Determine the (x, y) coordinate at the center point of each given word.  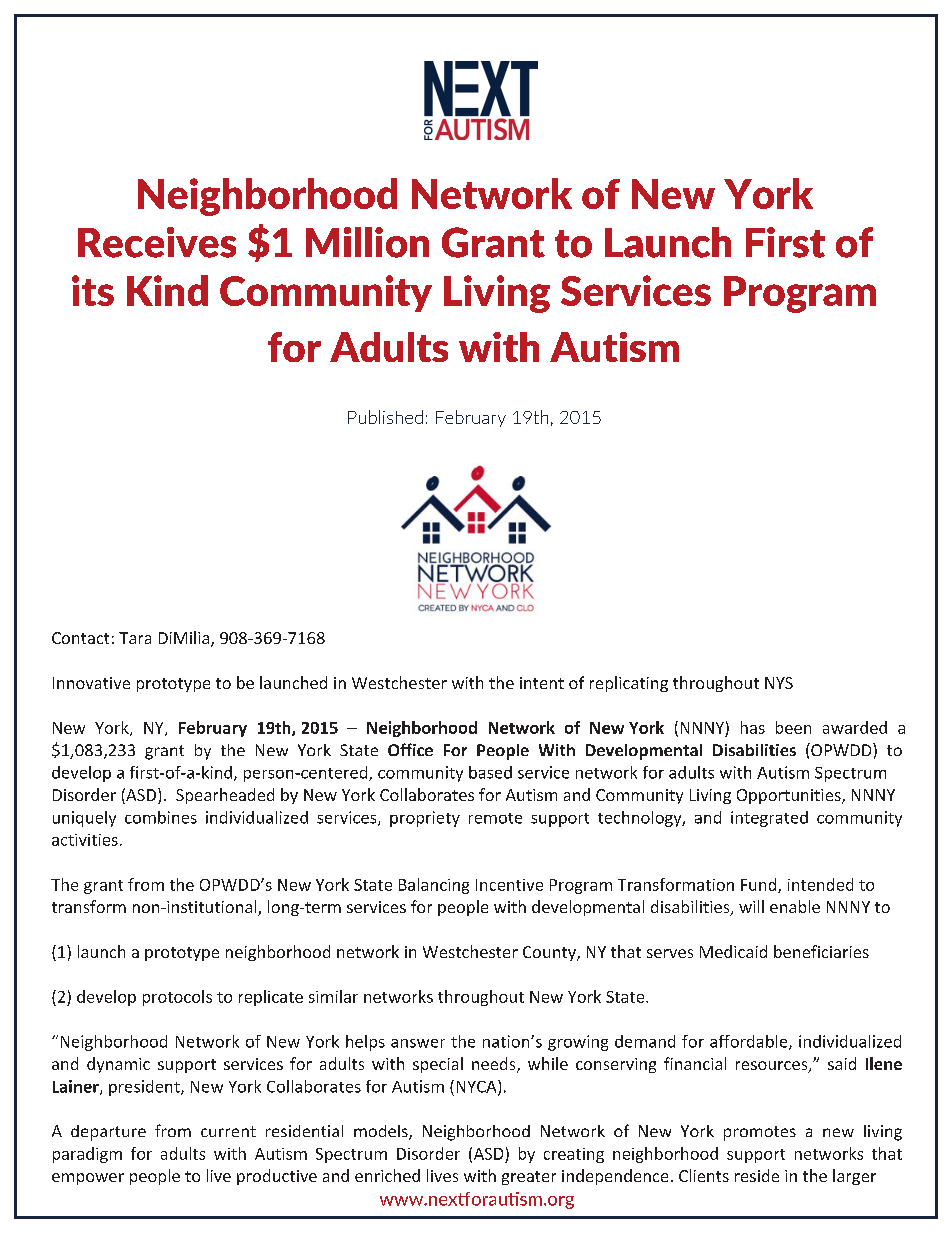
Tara (135, 638)
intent (542, 683)
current (228, 1131)
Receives (157, 242)
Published (385, 417)
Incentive (509, 885)
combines (161, 817)
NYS (779, 683)
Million (367, 242)
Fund (760, 885)
